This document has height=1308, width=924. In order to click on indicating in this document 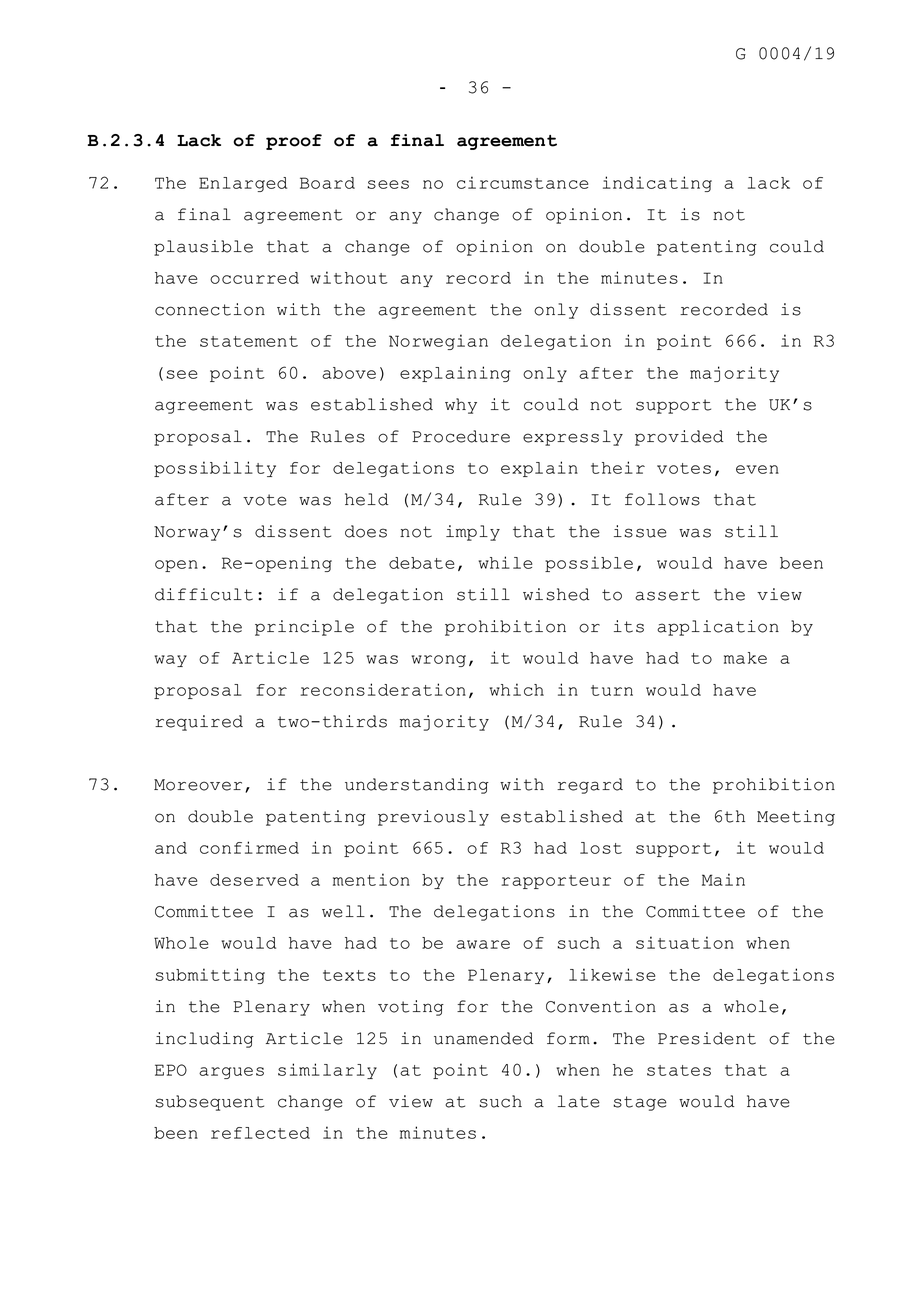, I will do `click(657, 184)`.
